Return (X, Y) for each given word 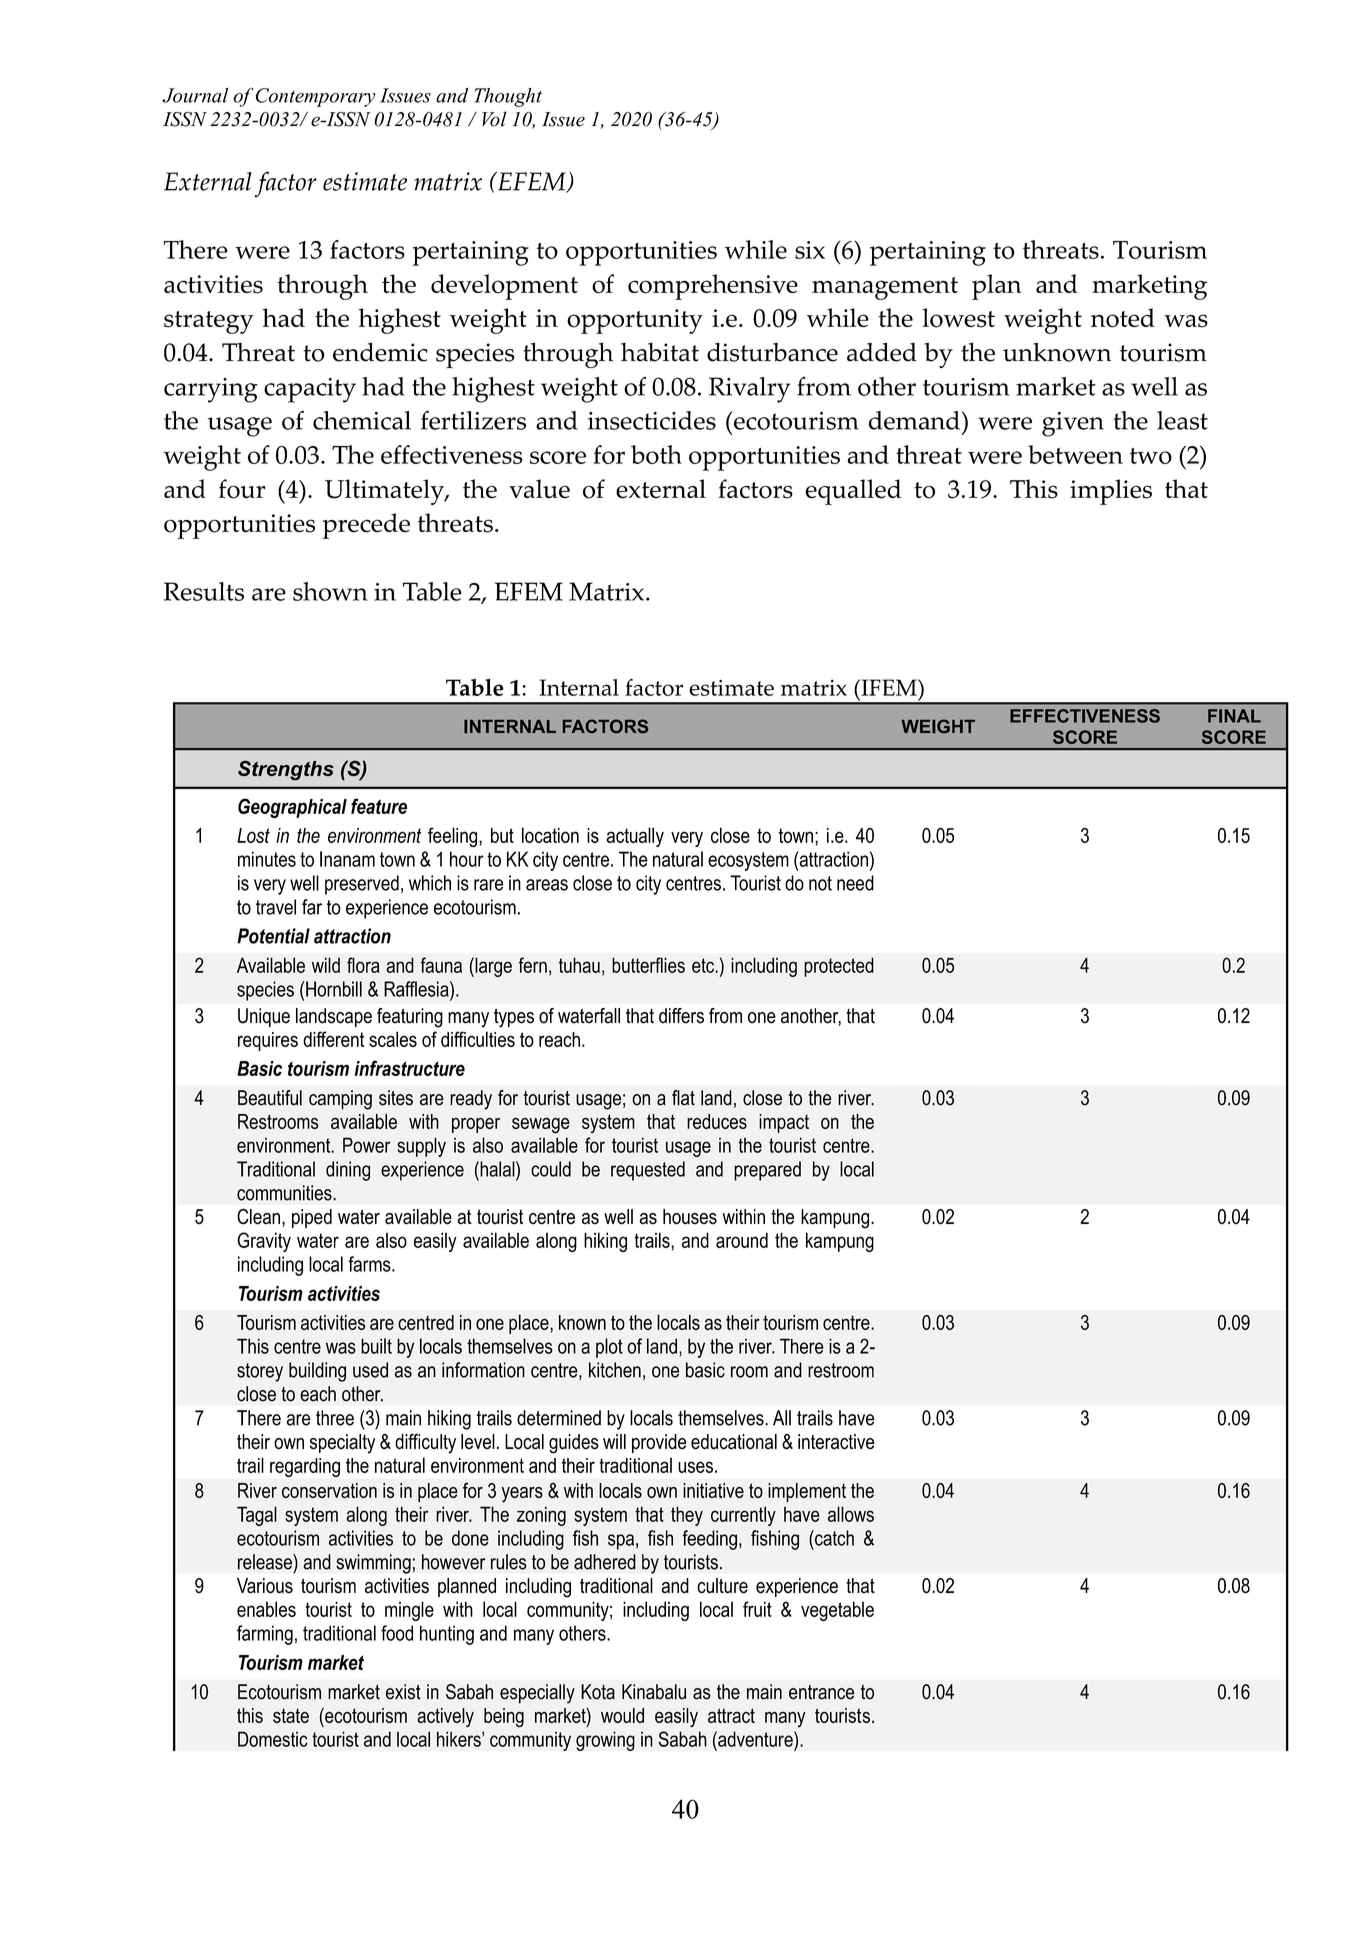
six (810, 250)
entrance (821, 1692)
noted (1123, 318)
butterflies (648, 965)
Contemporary (316, 97)
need (855, 883)
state (291, 1715)
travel (276, 907)
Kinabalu (654, 1692)
